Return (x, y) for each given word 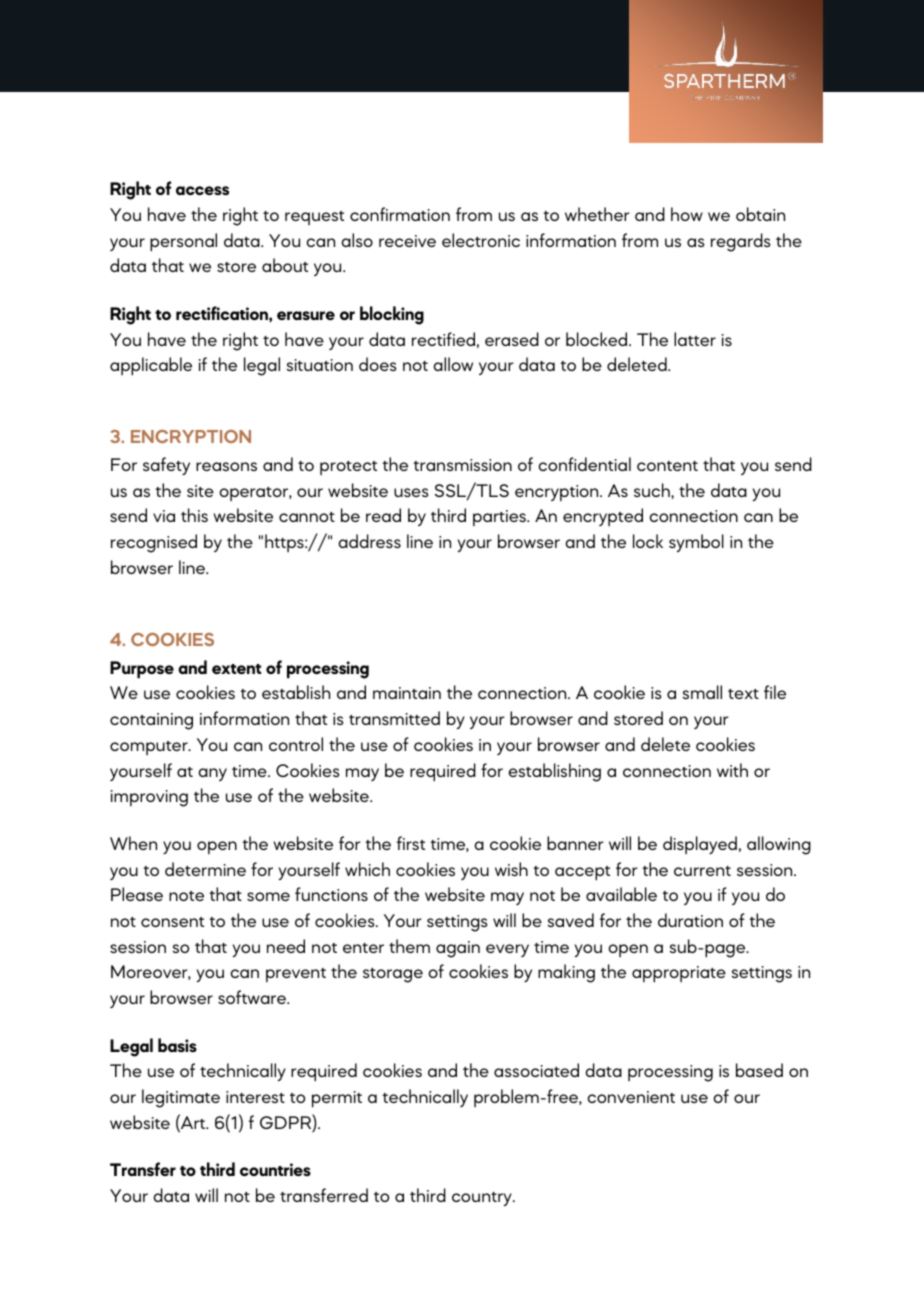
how (687, 214)
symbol (696, 543)
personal (183, 242)
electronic (481, 240)
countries (275, 1169)
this (194, 515)
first (411, 843)
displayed (700, 845)
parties (500, 518)
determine (205, 869)
